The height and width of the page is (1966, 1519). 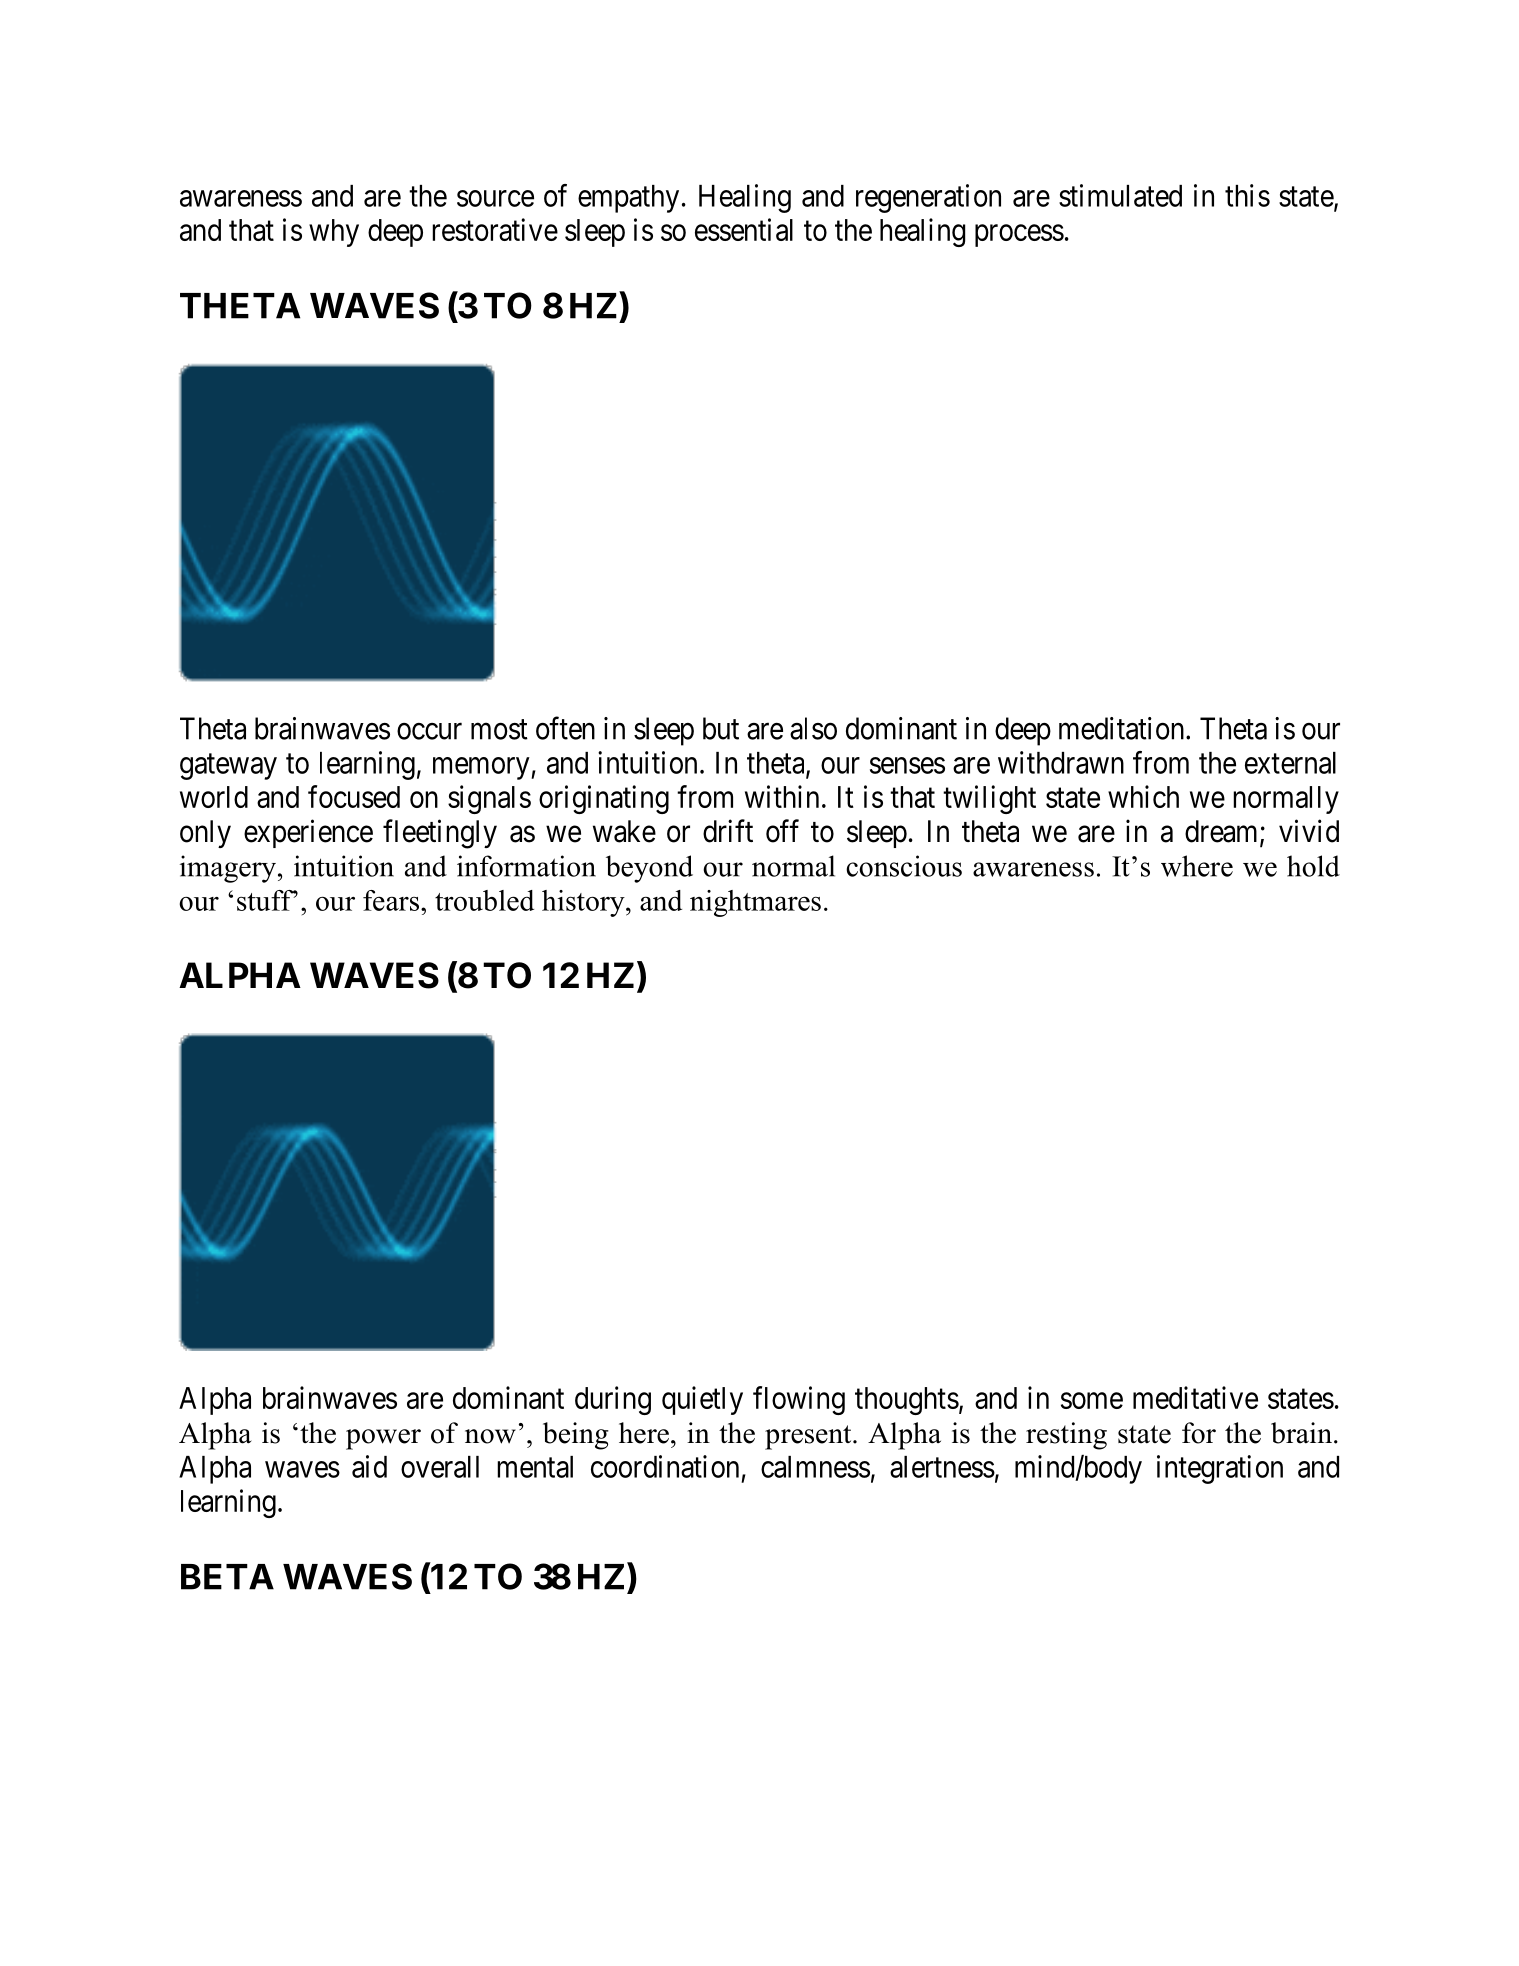 I want to click on hold, so click(x=1313, y=866).
